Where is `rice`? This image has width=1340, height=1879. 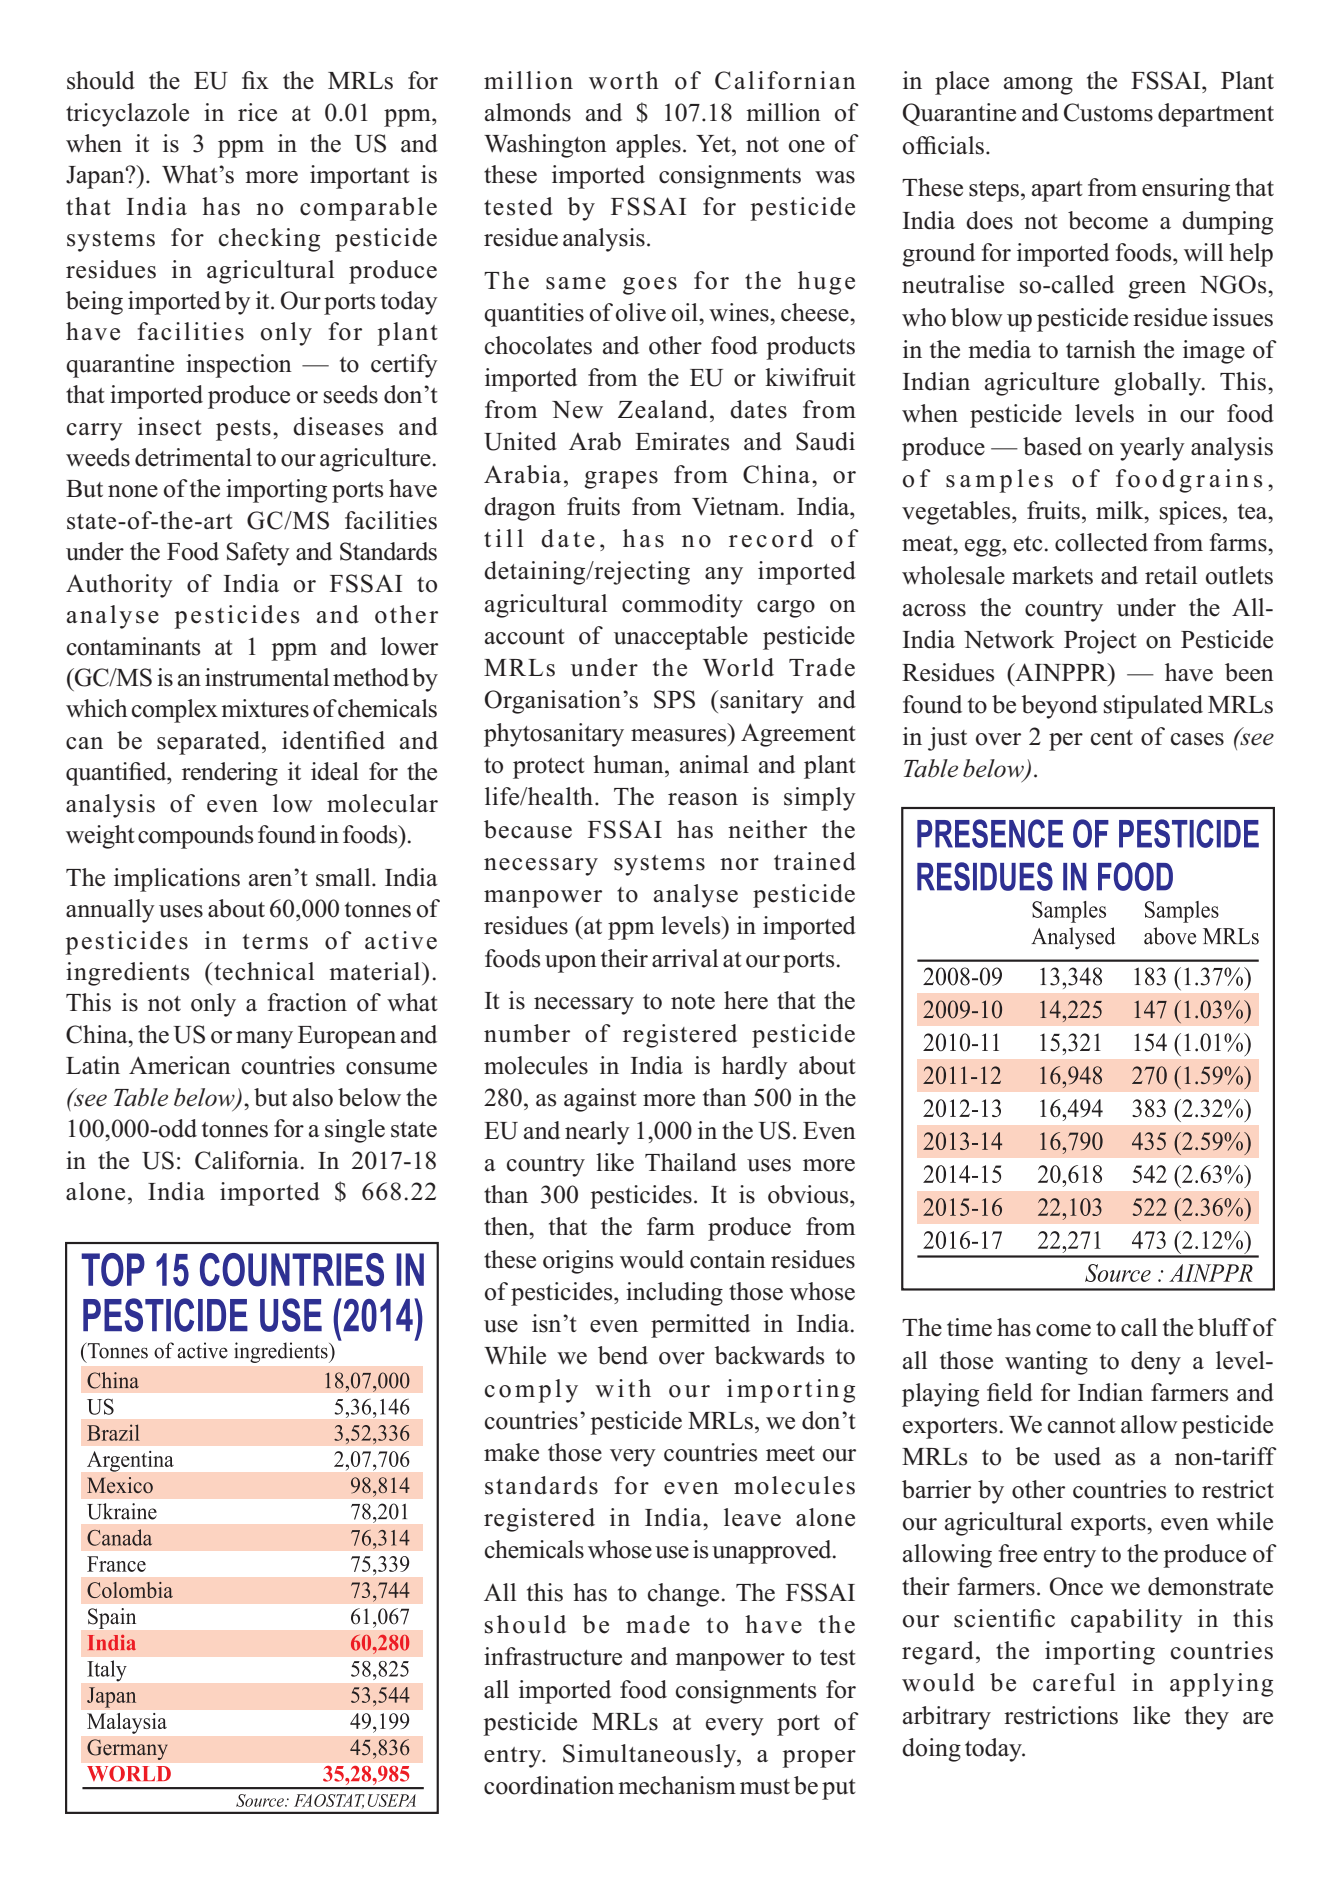 rice is located at coordinates (257, 112).
